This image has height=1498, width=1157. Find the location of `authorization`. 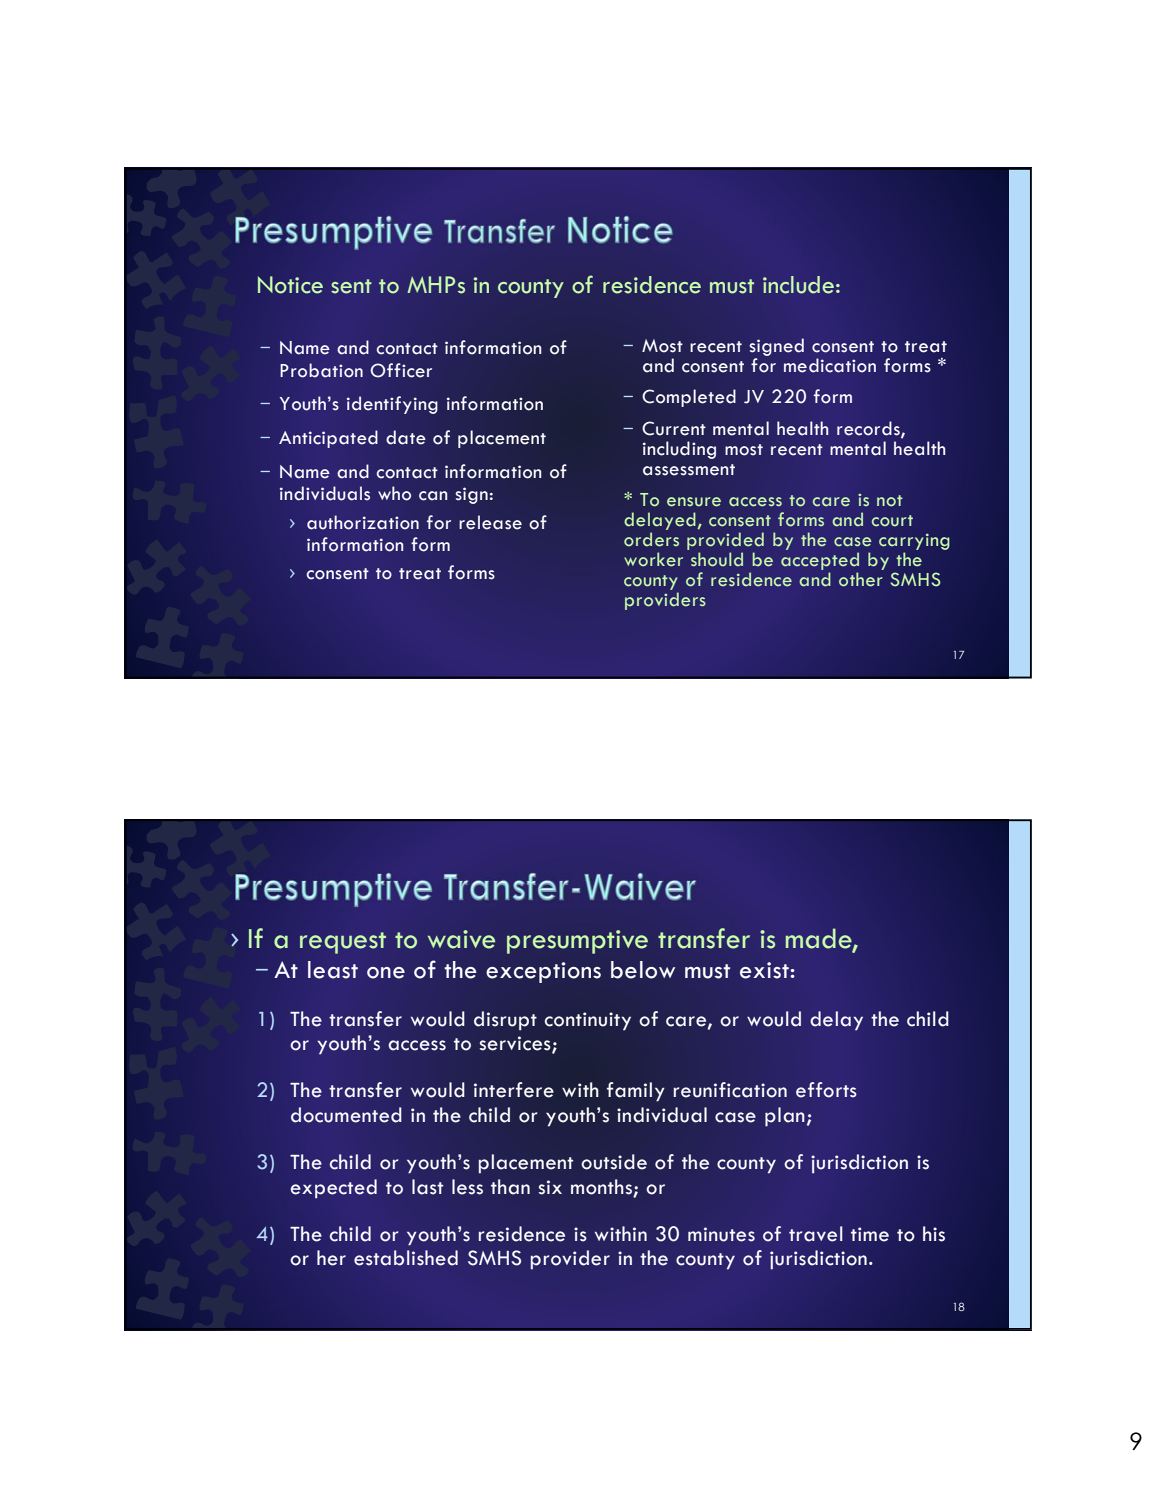

authorization is located at coordinates (363, 522).
